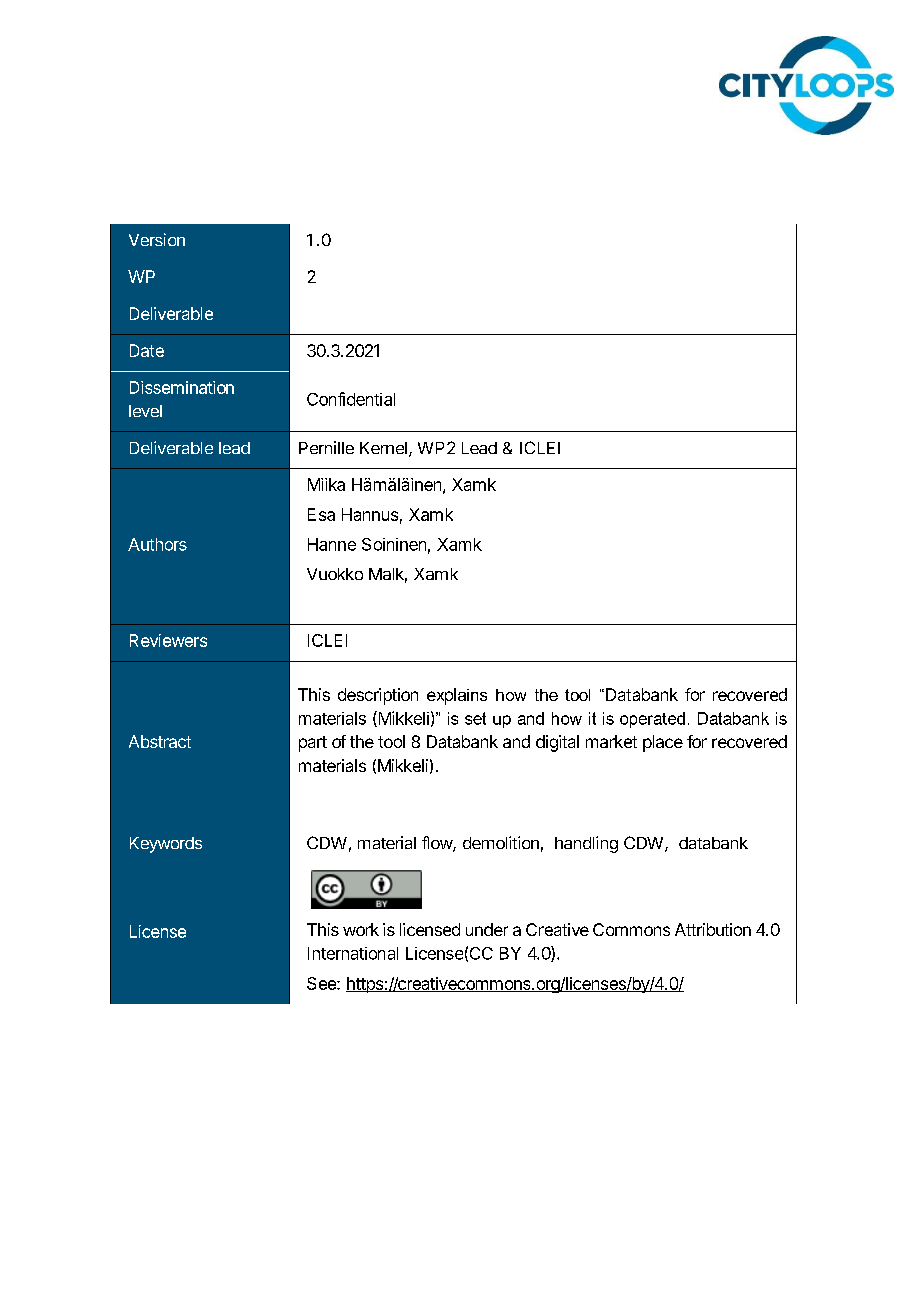 The width and height of the screenshot is (924, 1308). Describe the element at coordinates (457, 696) in the screenshot. I see `explains` at that location.
